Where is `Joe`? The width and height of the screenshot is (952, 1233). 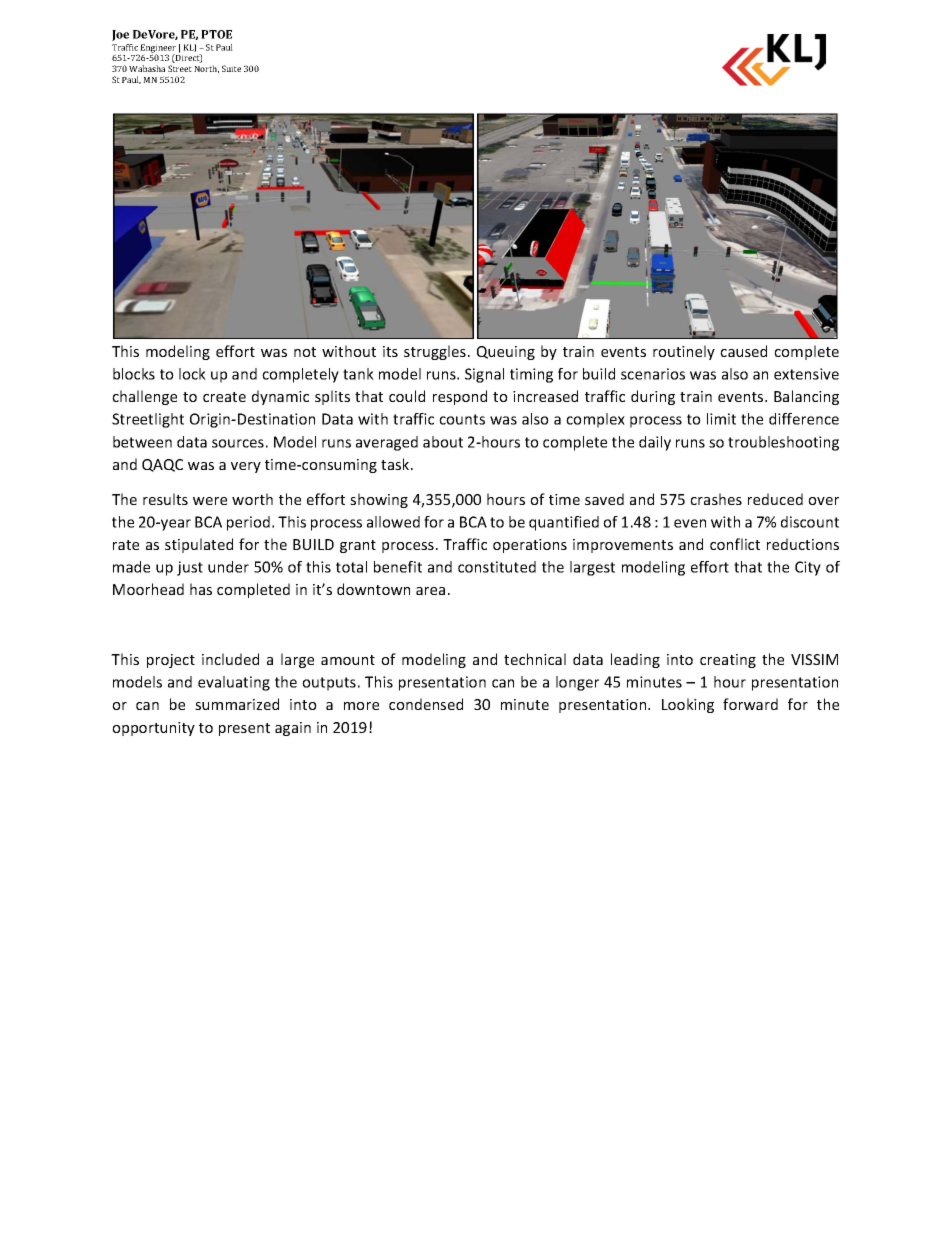 Joe is located at coordinates (120, 35).
